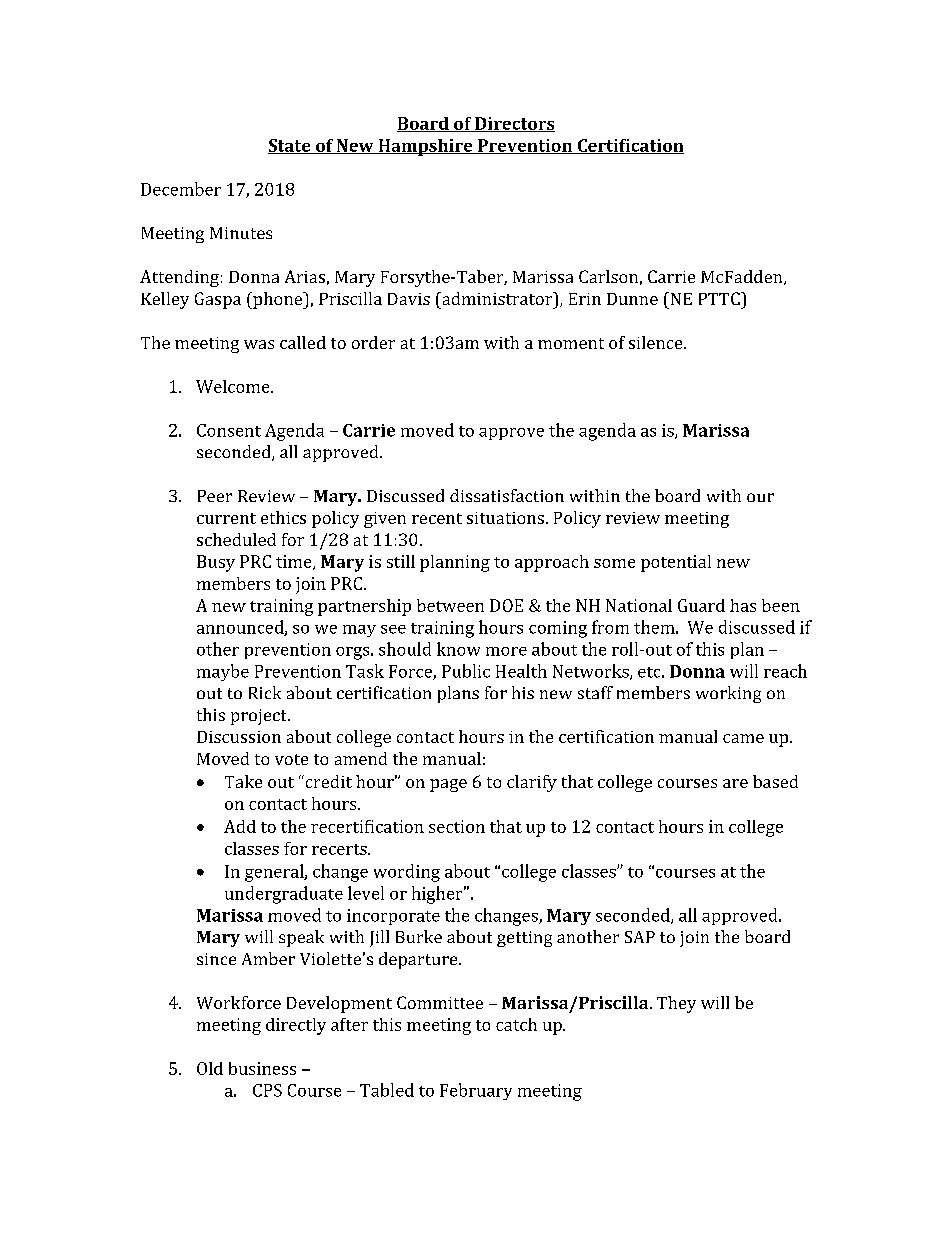  Describe the element at coordinates (735, 783) in the page. I see `are` at that location.
